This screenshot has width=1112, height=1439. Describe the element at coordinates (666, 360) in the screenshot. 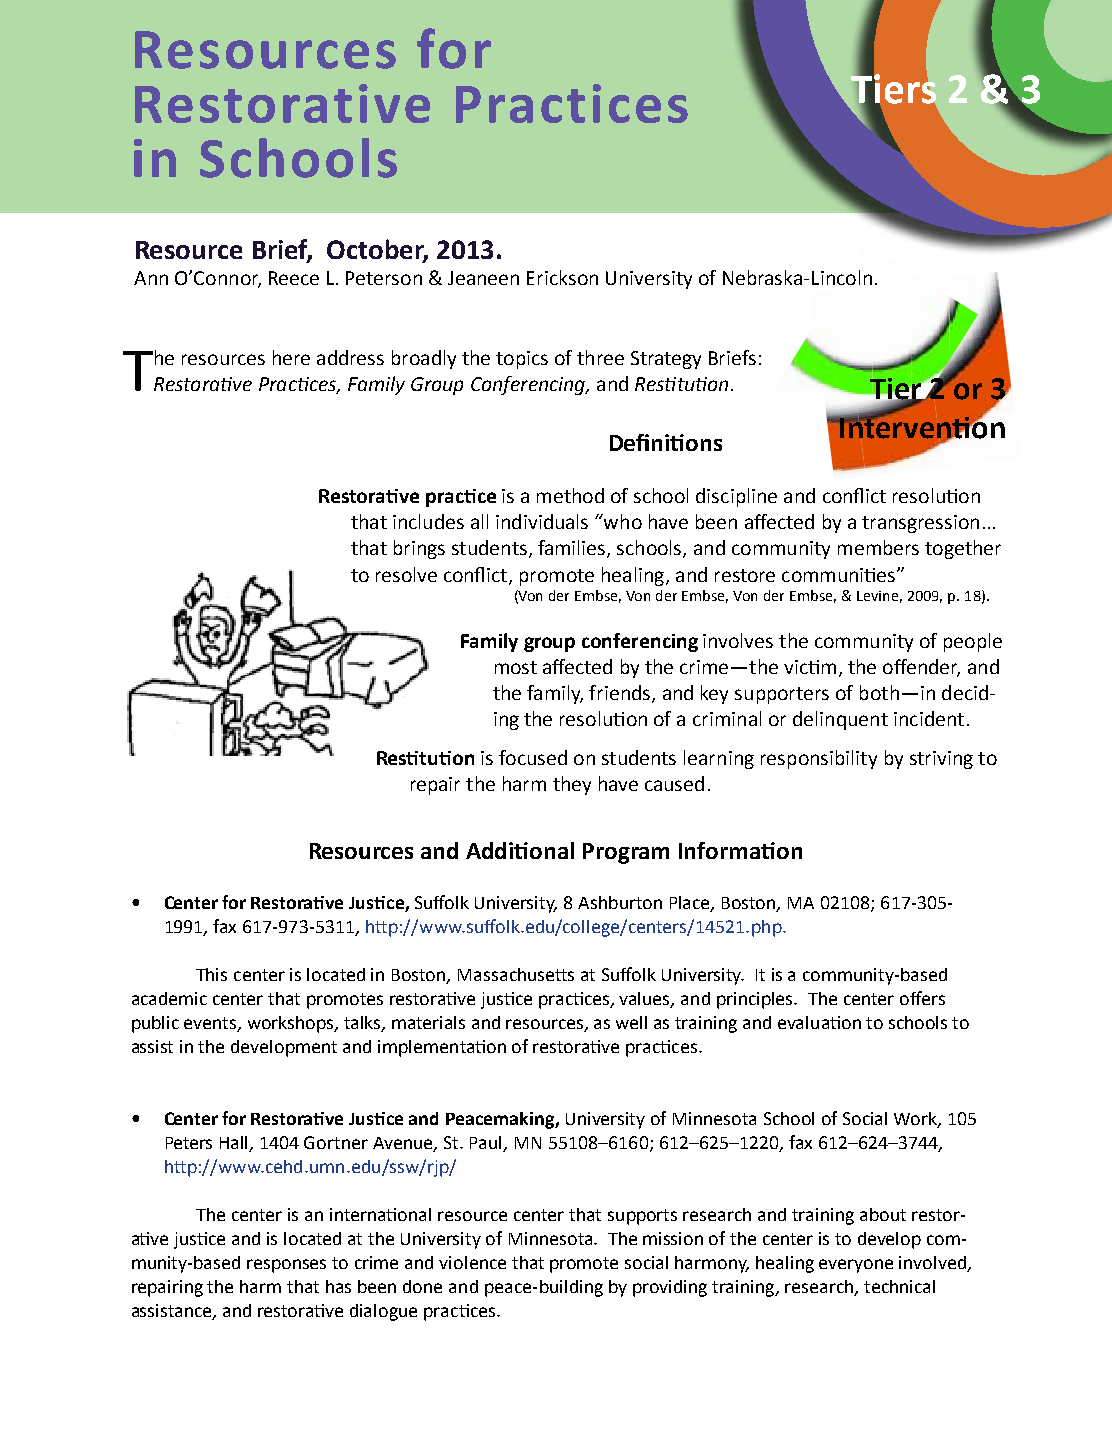

I see `Strategy` at that location.
